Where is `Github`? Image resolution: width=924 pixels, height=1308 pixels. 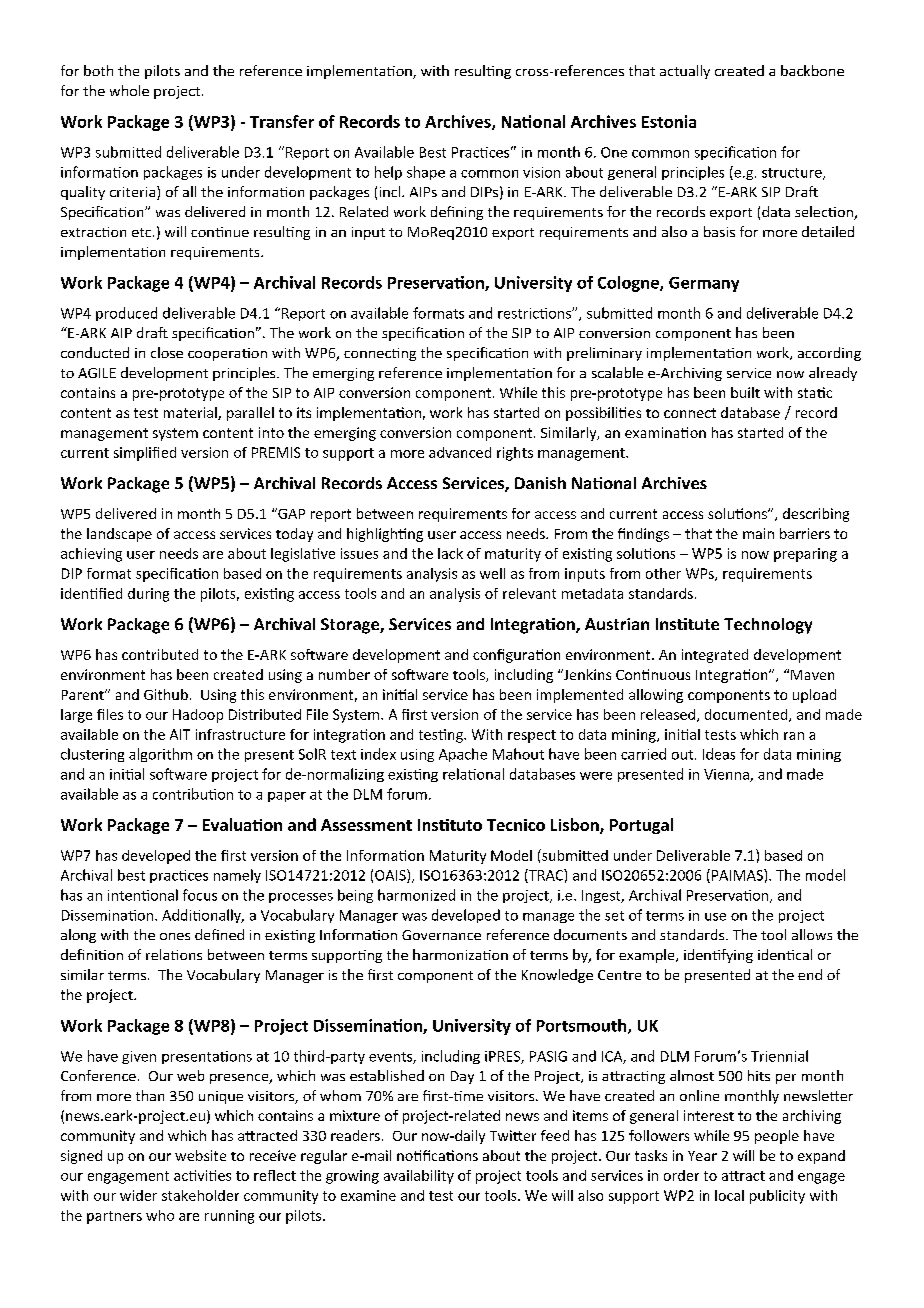 Github is located at coordinates (166, 694).
